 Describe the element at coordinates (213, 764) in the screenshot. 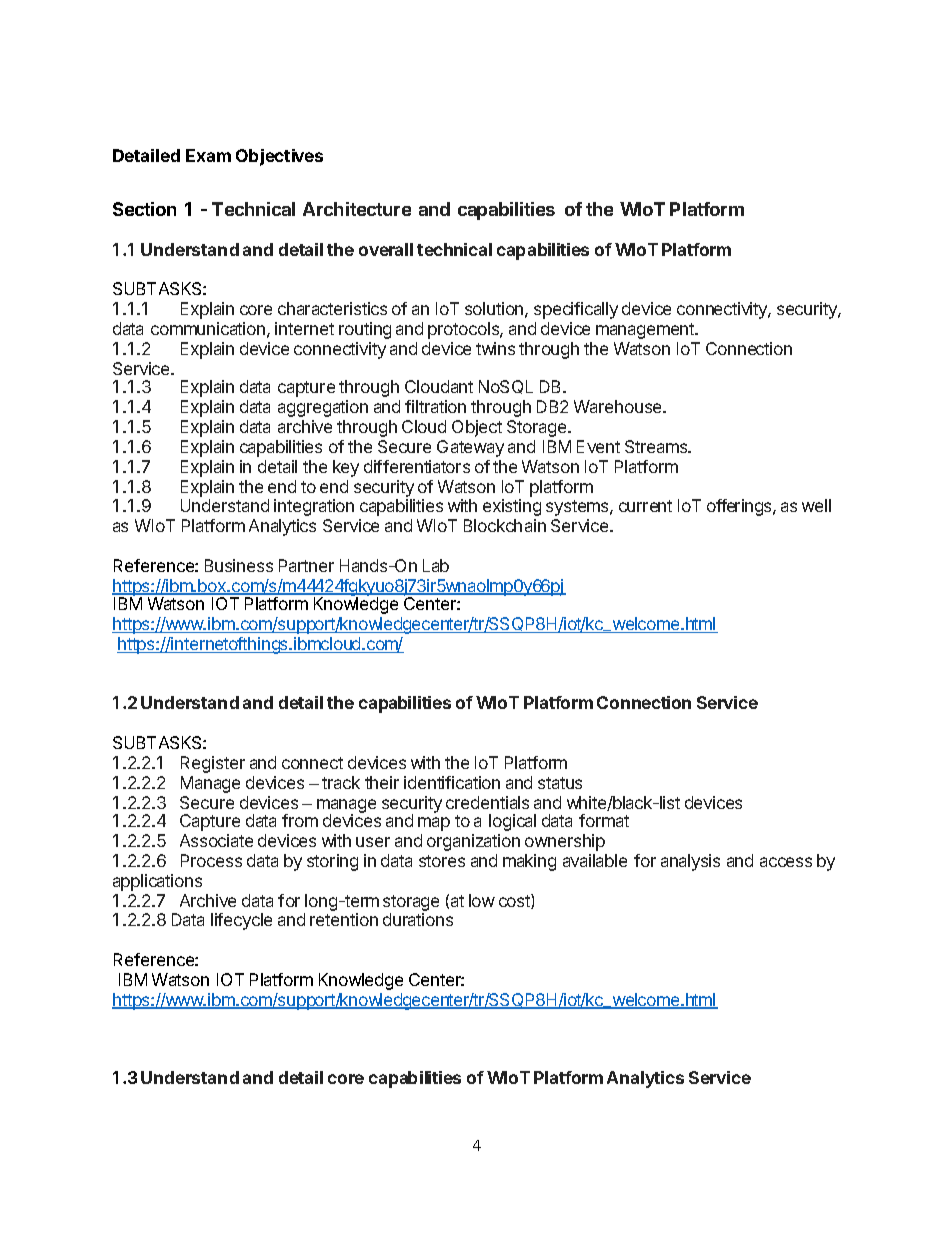

I see `Register` at that location.
